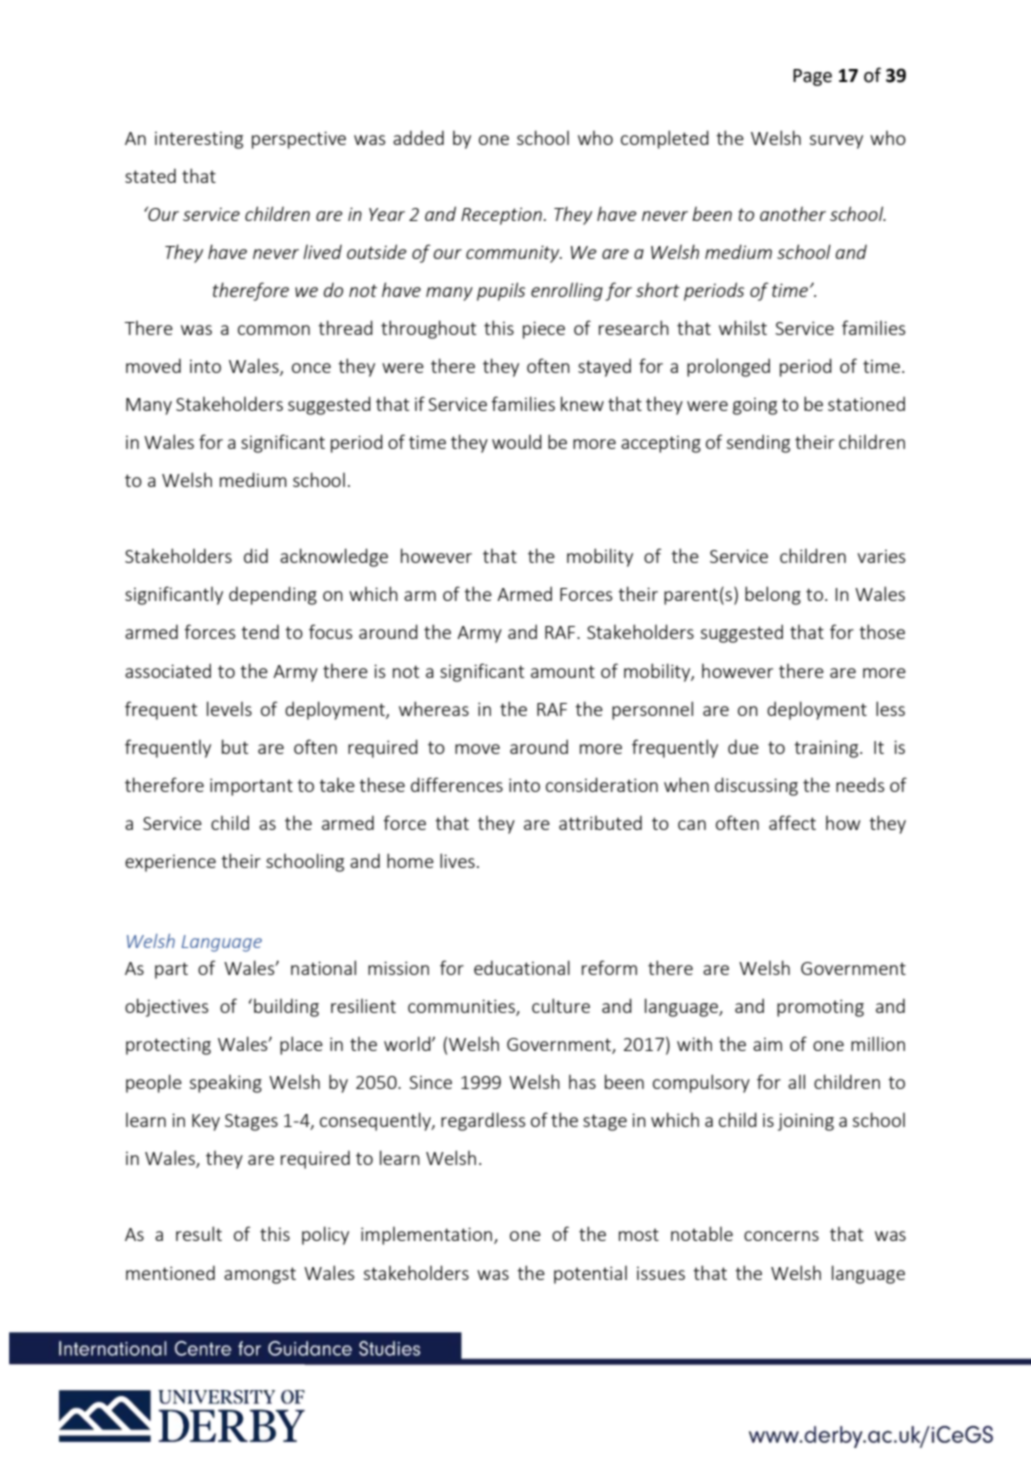 The image size is (1031, 1459). What do you see at coordinates (517, 441) in the screenshot?
I see `would` at bounding box center [517, 441].
